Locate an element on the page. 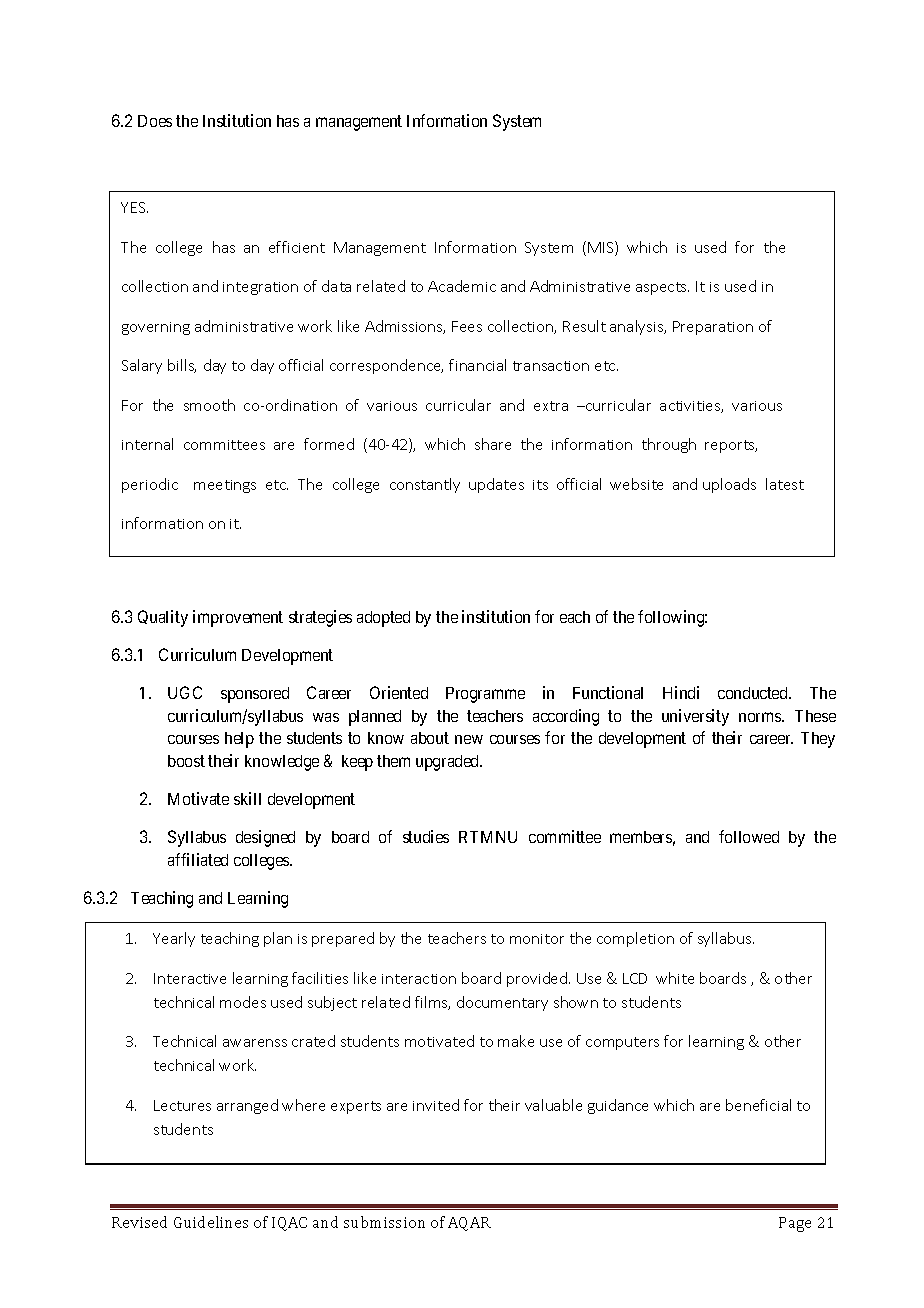 The image size is (924, 1308). Does is located at coordinates (155, 121).
